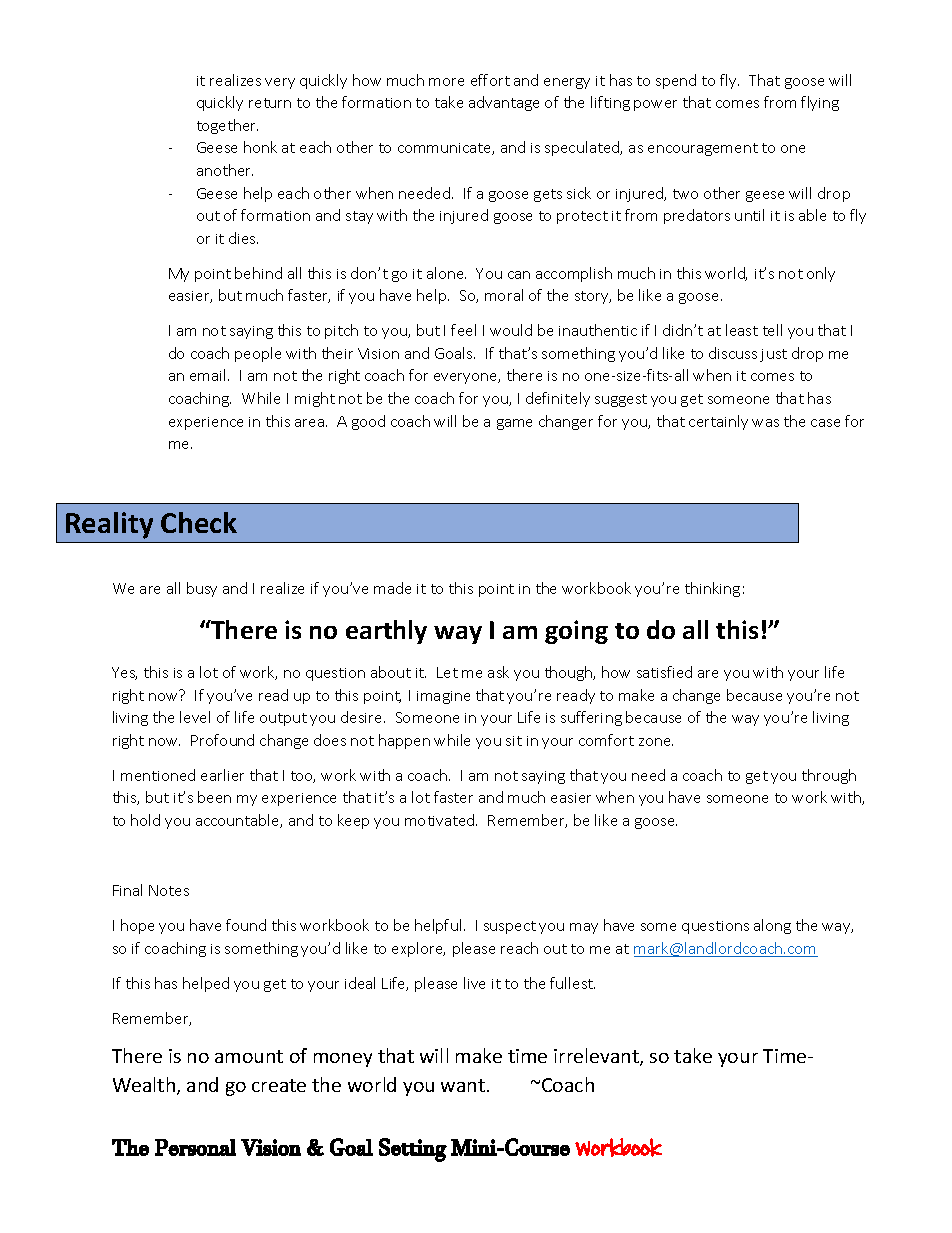  I want to click on together, so click(227, 126).
